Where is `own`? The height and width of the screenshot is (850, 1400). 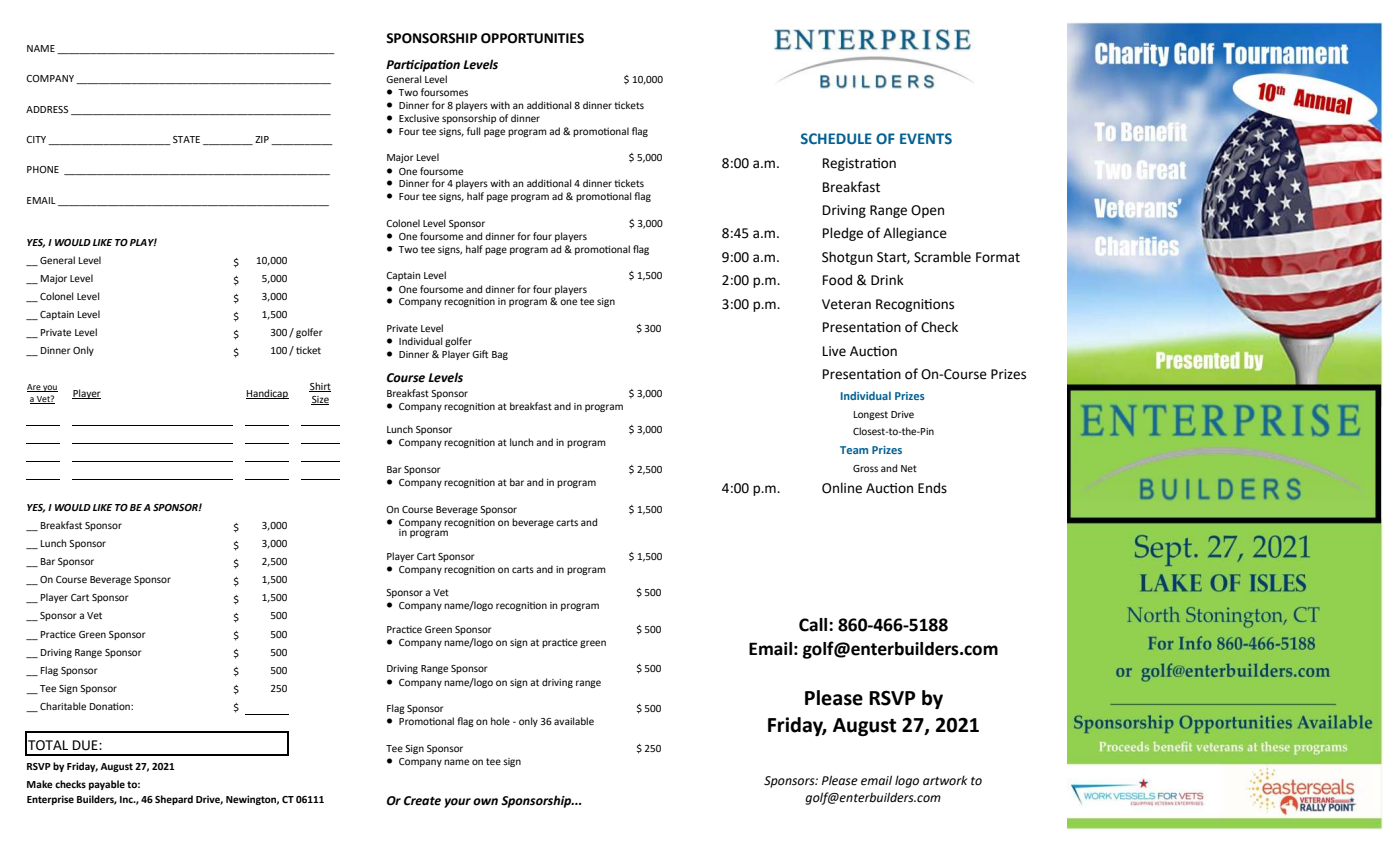 own is located at coordinates (485, 802).
